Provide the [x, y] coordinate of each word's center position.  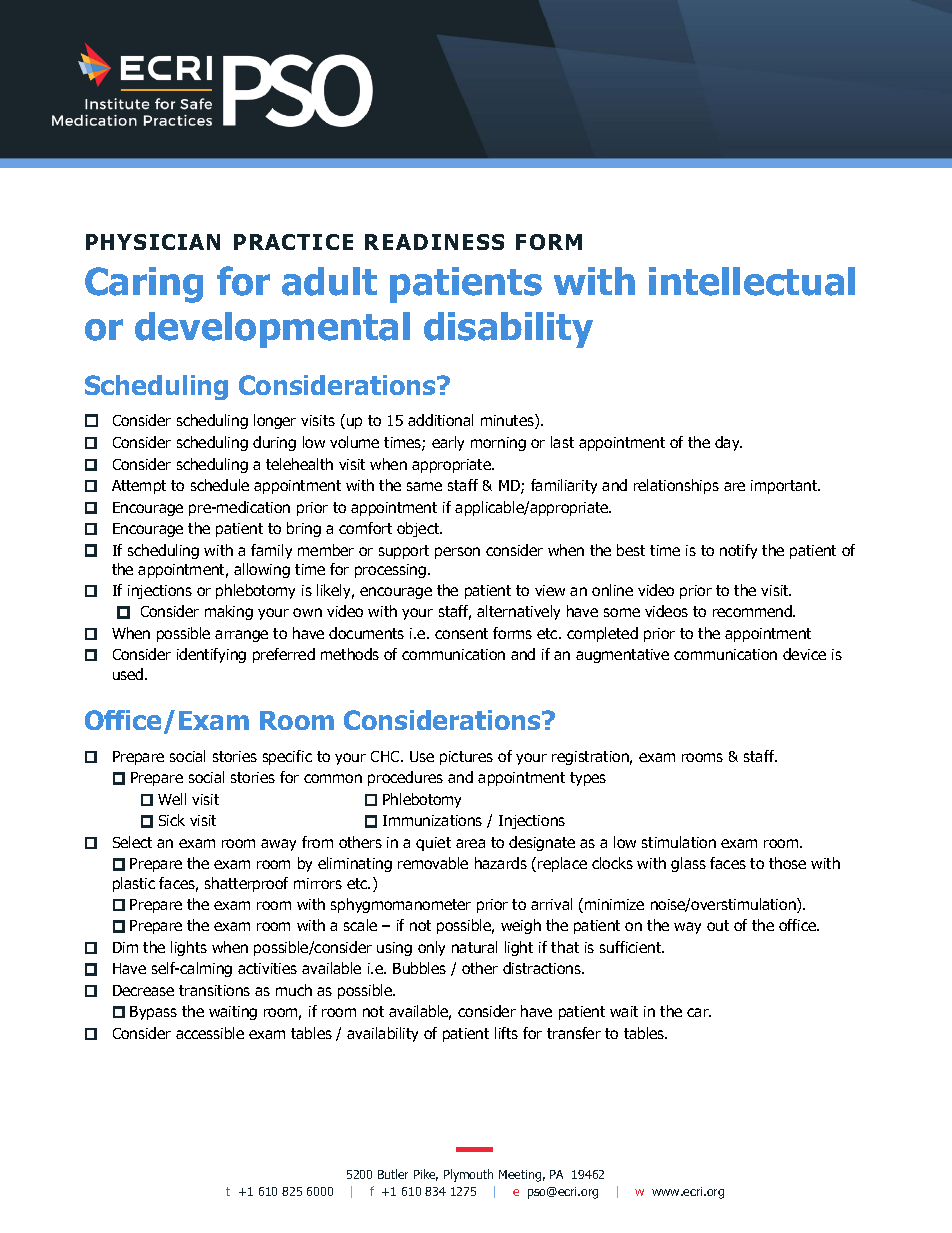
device [804, 654]
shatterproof [246, 884]
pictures [466, 758]
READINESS [434, 242]
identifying [211, 655]
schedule [220, 485]
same [424, 486]
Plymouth [468, 1175]
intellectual [752, 281]
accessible [210, 1033]
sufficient [632, 947]
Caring [144, 285]
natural [474, 947]
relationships [676, 486]
